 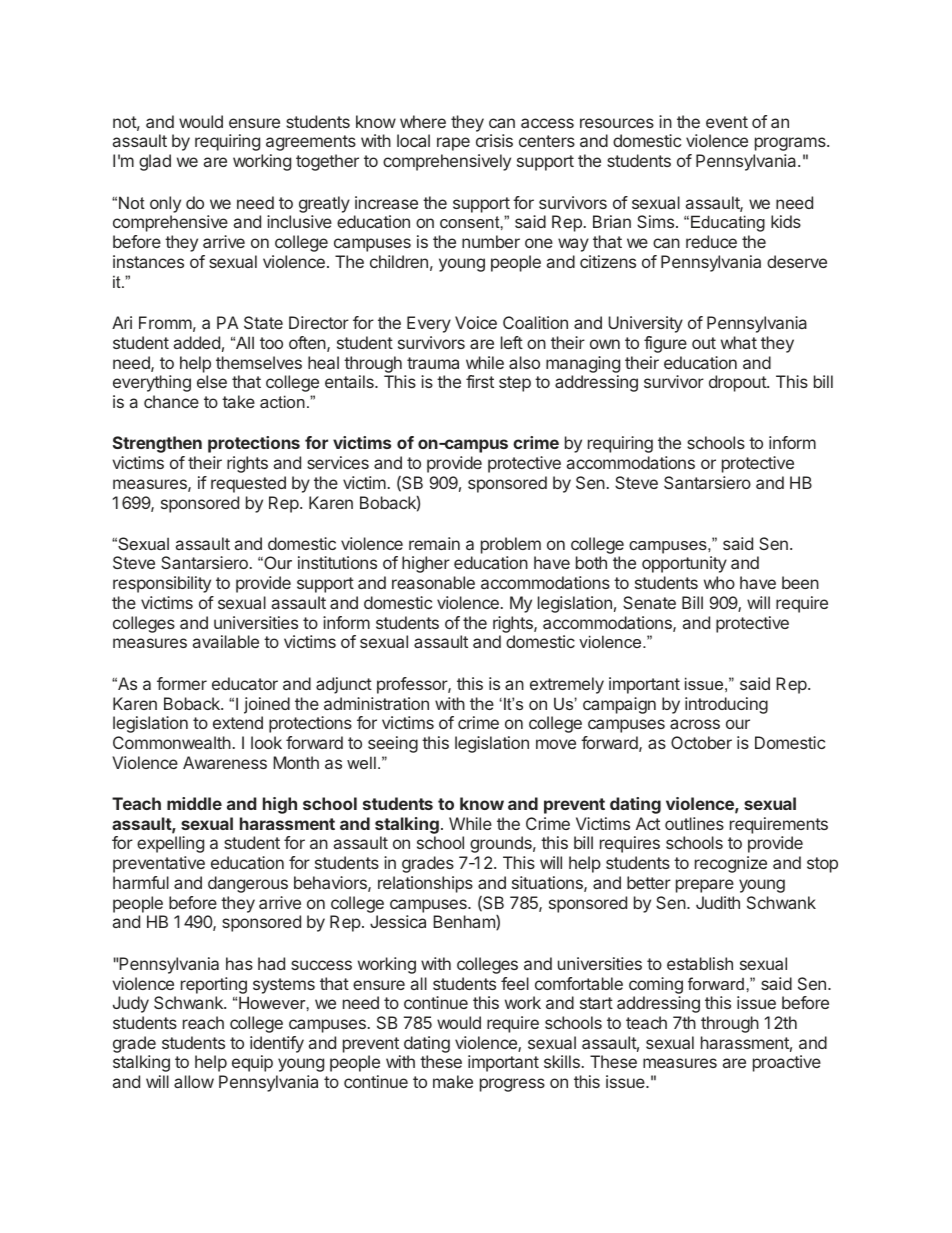 I want to click on outlines, so click(x=694, y=823).
